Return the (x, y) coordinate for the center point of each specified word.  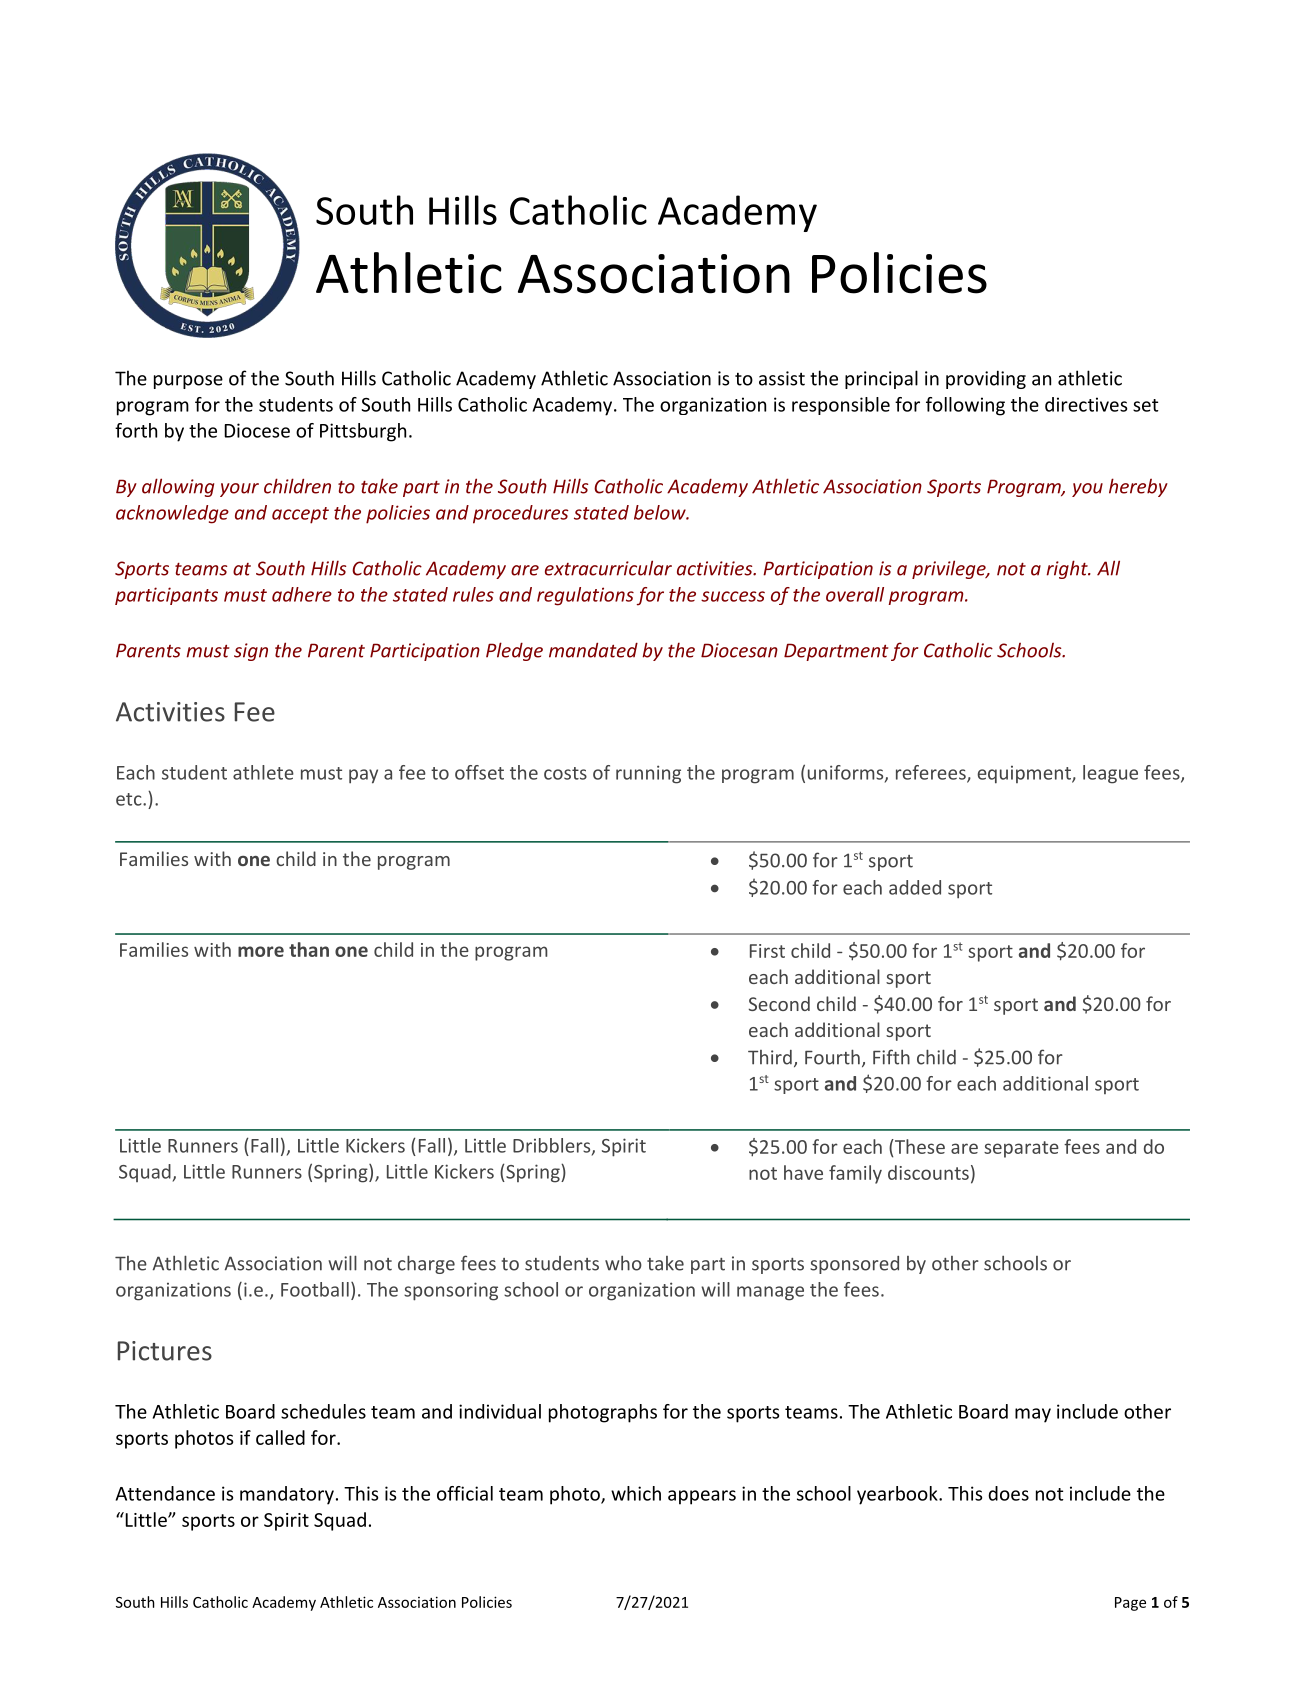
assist (782, 378)
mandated (593, 650)
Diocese (257, 430)
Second (779, 1003)
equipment (1025, 775)
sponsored (854, 1265)
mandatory (287, 1495)
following (965, 406)
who (623, 1263)
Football (315, 1289)
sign (251, 652)
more (261, 951)
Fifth (891, 1057)
